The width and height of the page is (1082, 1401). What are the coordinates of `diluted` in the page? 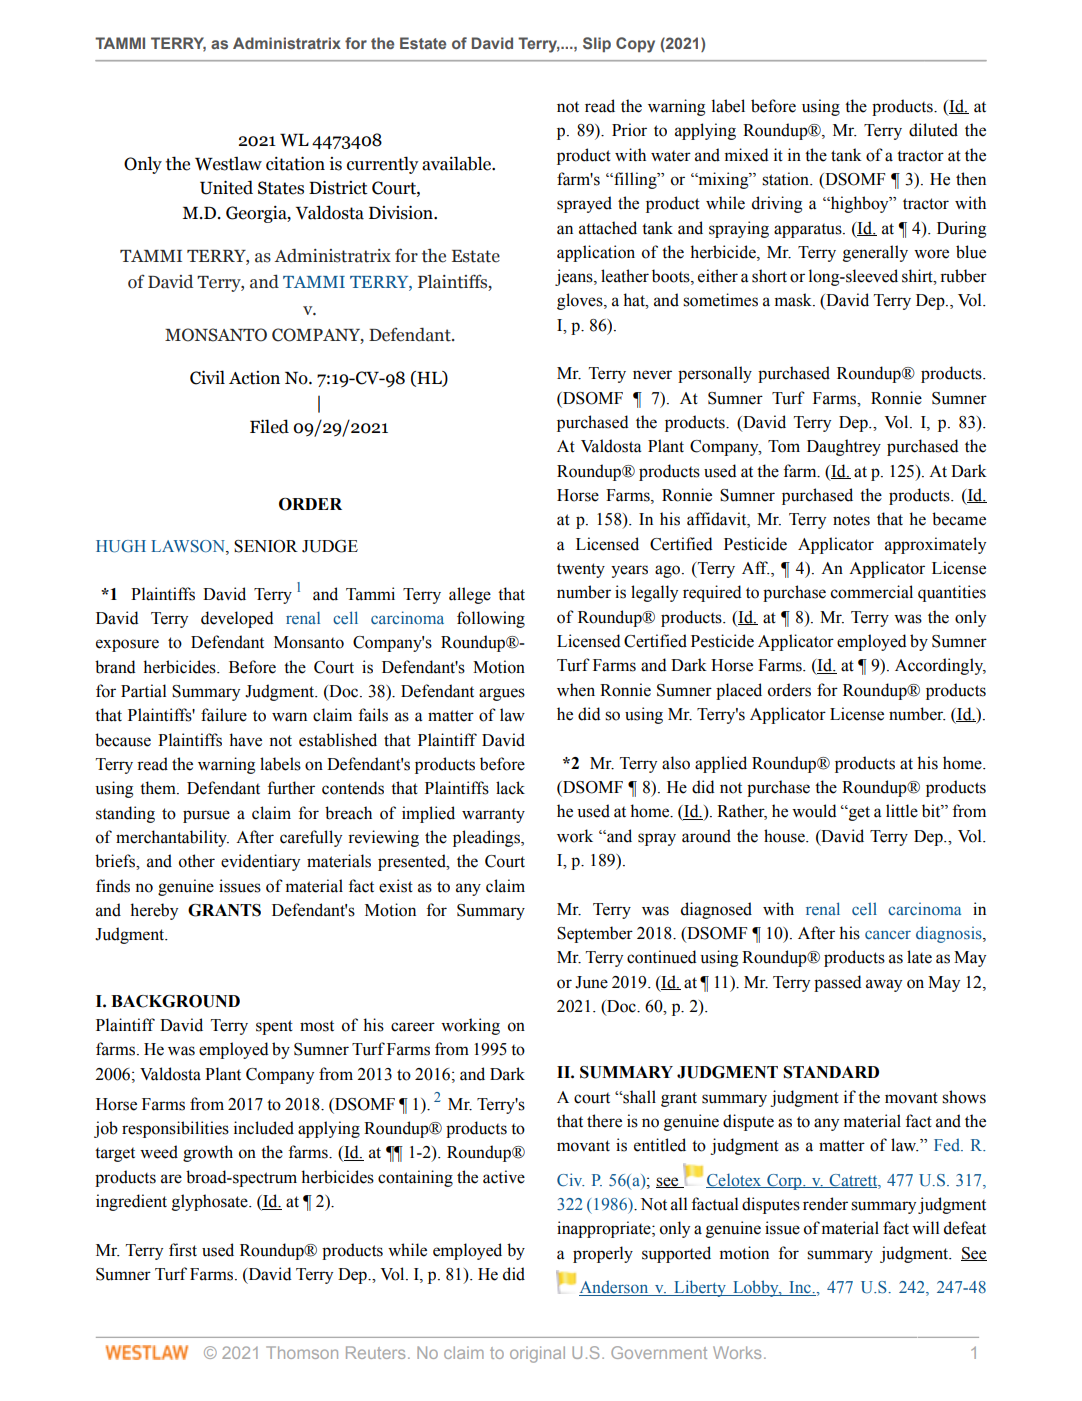 It's located at (933, 130).
